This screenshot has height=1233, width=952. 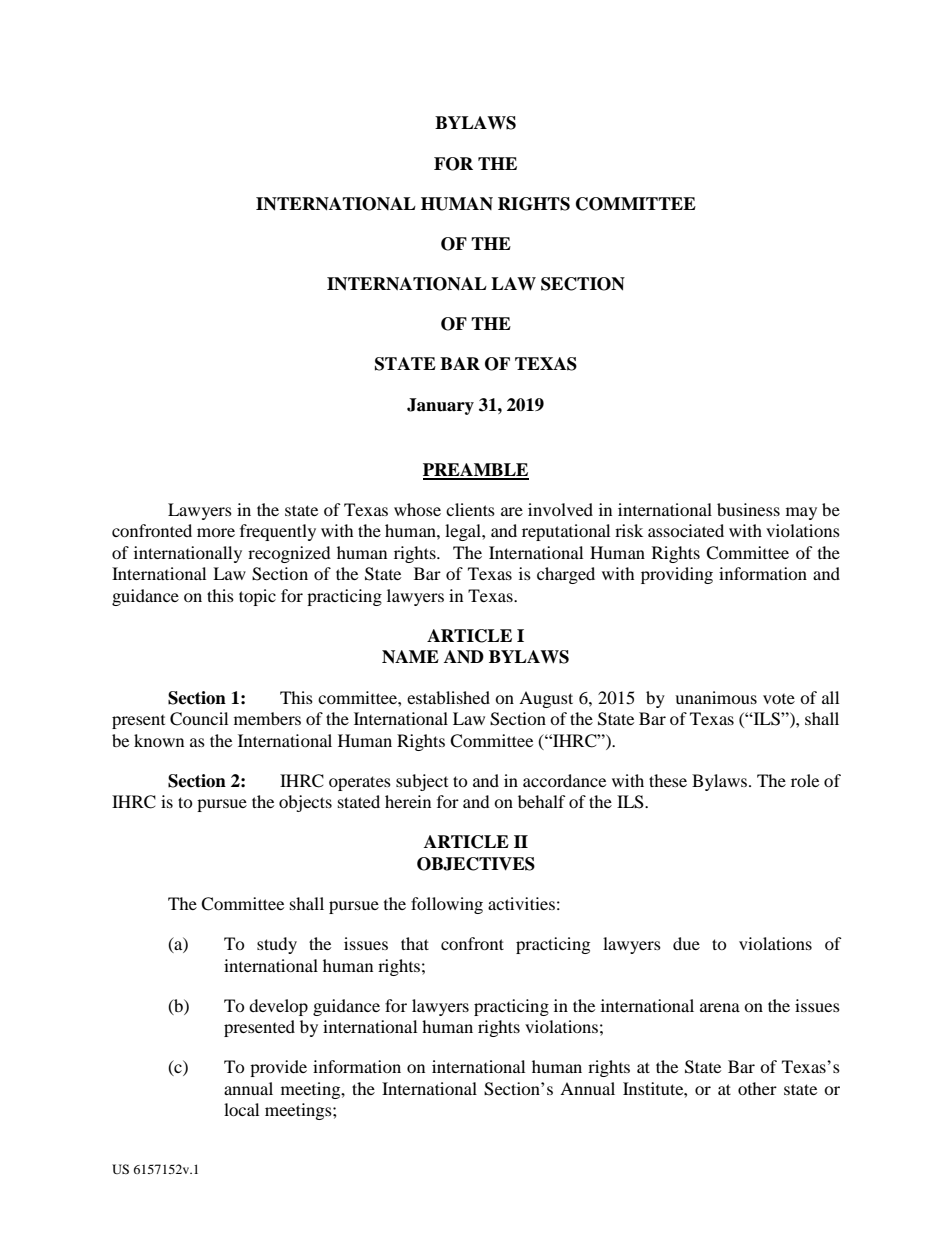 What do you see at coordinates (267, 718) in the screenshot?
I see `members` at bounding box center [267, 718].
